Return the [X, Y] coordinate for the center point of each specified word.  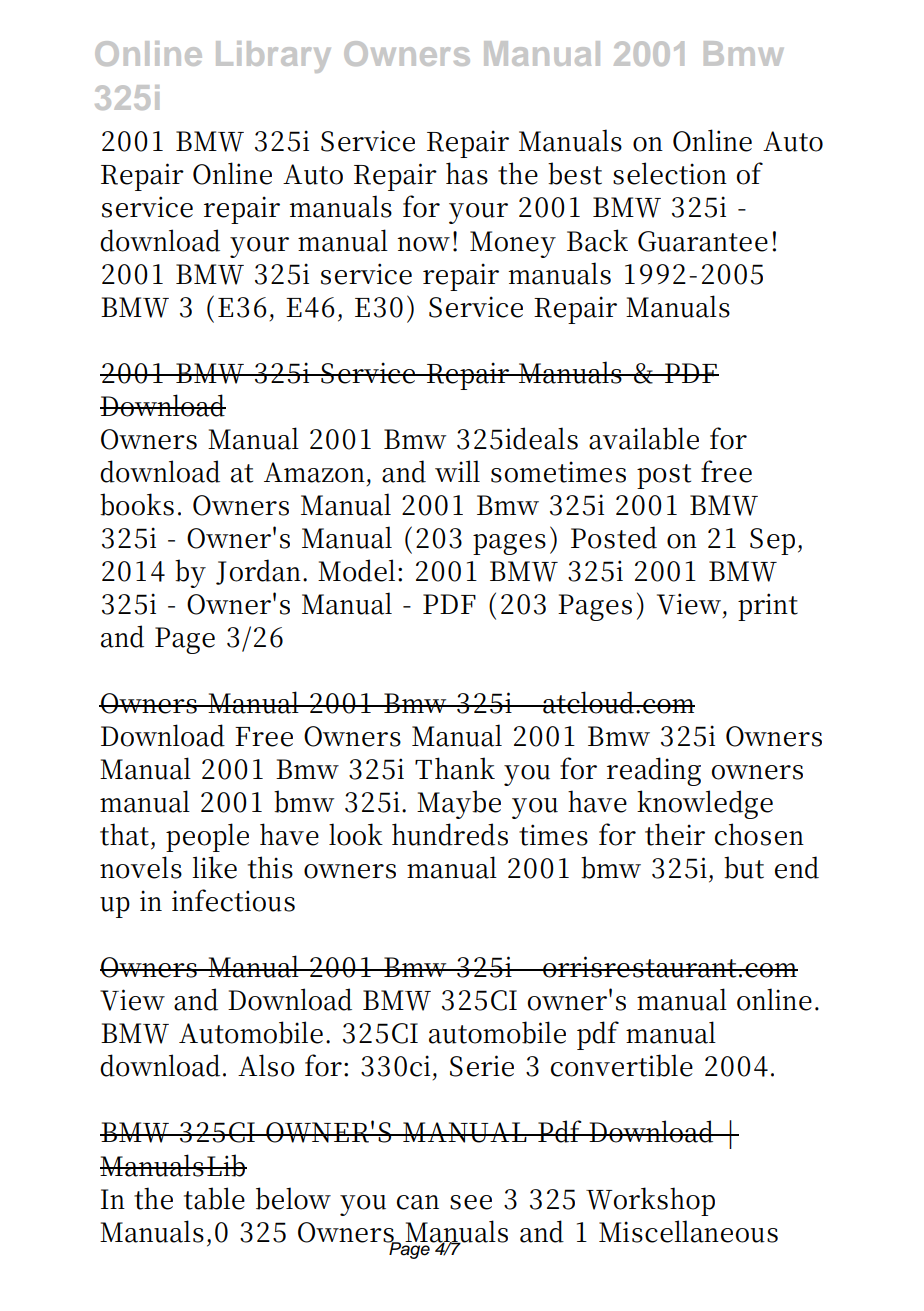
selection [670, 173]
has [467, 173]
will [457, 471]
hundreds [450, 834]
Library [273, 57]
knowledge [705, 804]
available [644, 438]
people [207, 837]
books [137, 504]
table [214, 1198]
